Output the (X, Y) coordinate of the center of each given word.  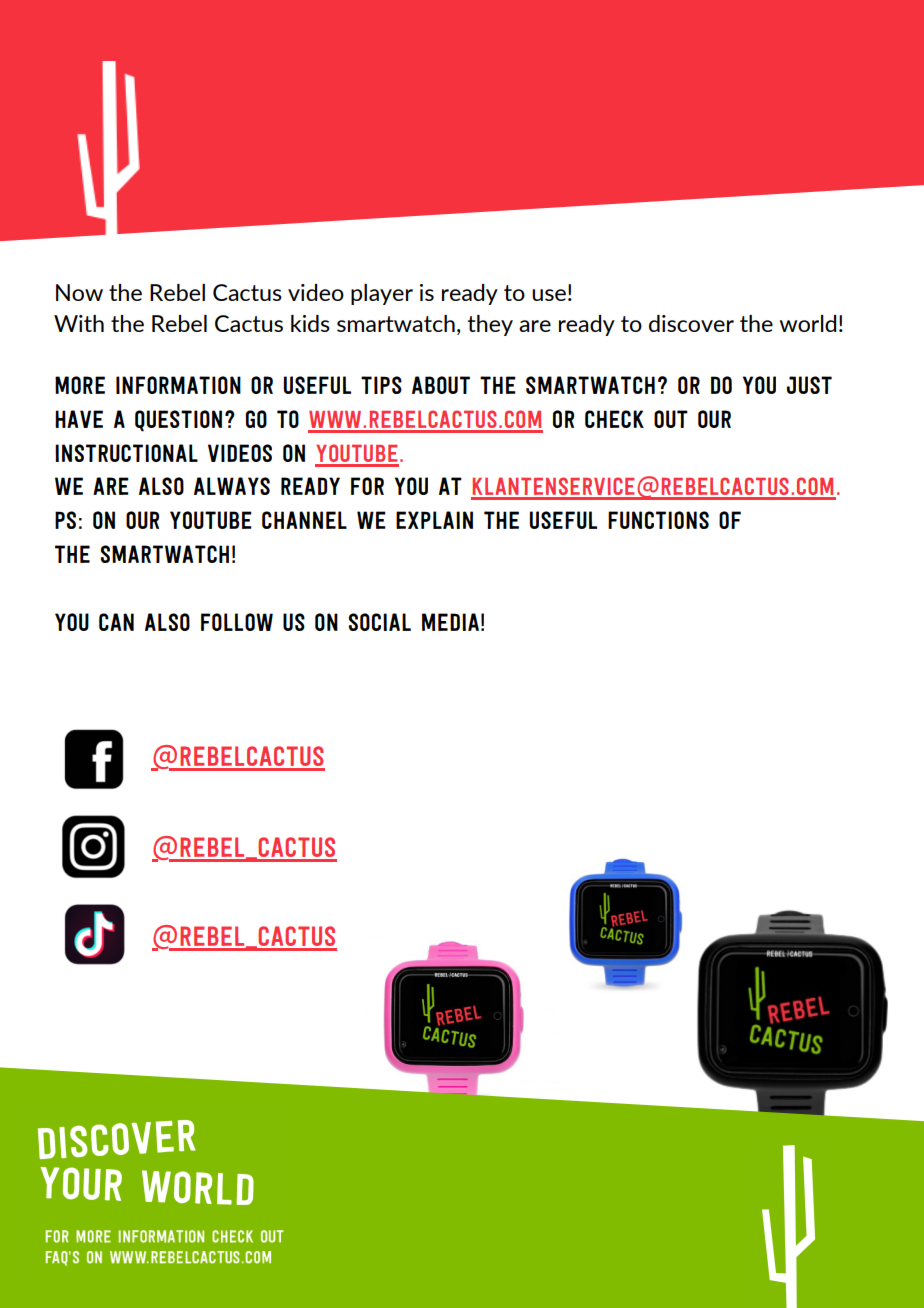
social (380, 622)
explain (434, 520)
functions (658, 520)
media (450, 622)
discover (691, 323)
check (614, 419)
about (441, 385)
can (116, 622)
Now (79, 292)
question (178, 421)
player (382, 294)
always (232, 486)
